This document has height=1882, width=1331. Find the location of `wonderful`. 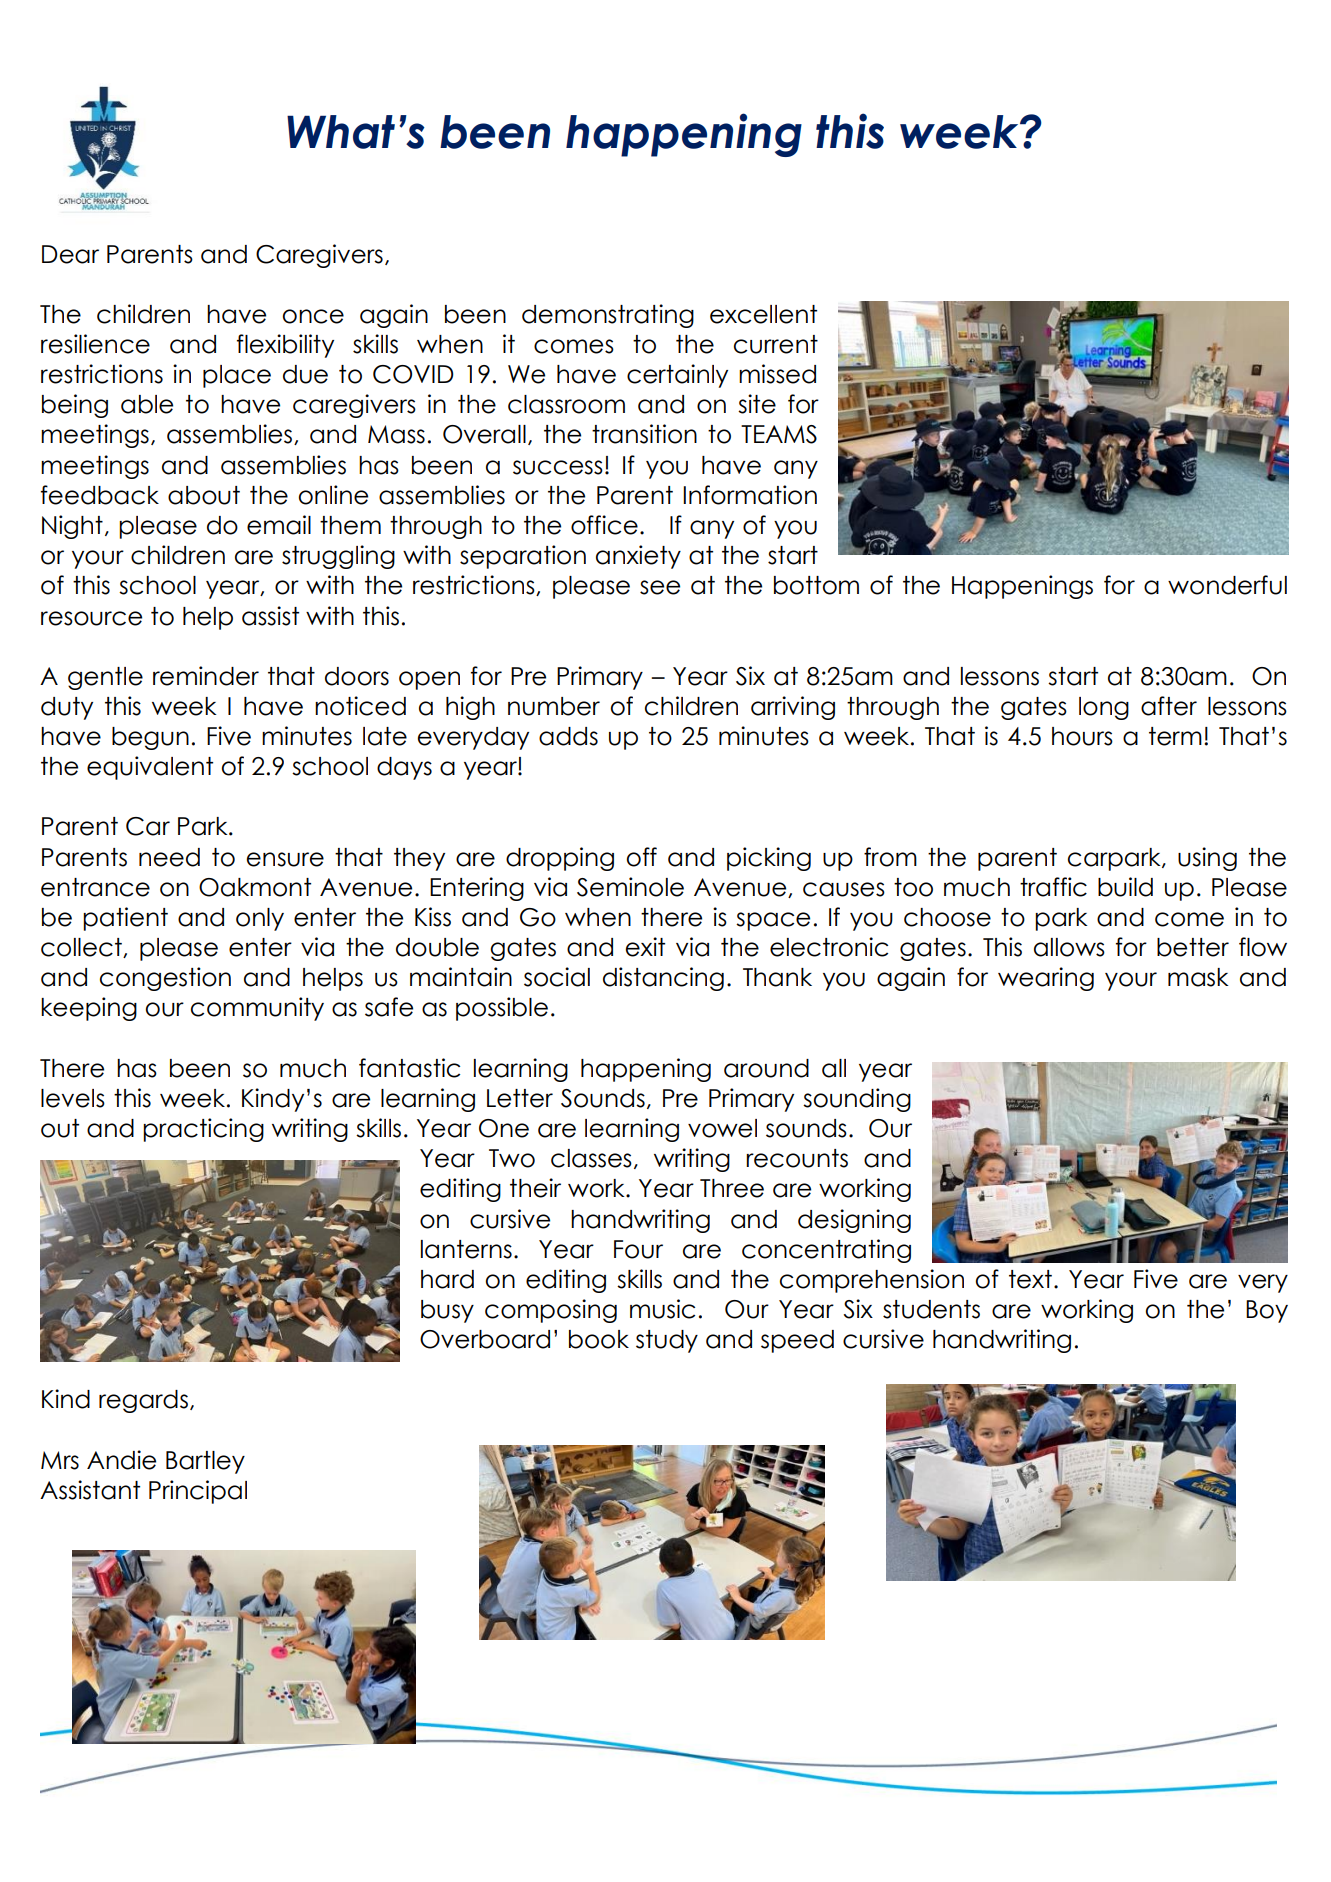

wonderful is located at coordinates (1227, 585).
